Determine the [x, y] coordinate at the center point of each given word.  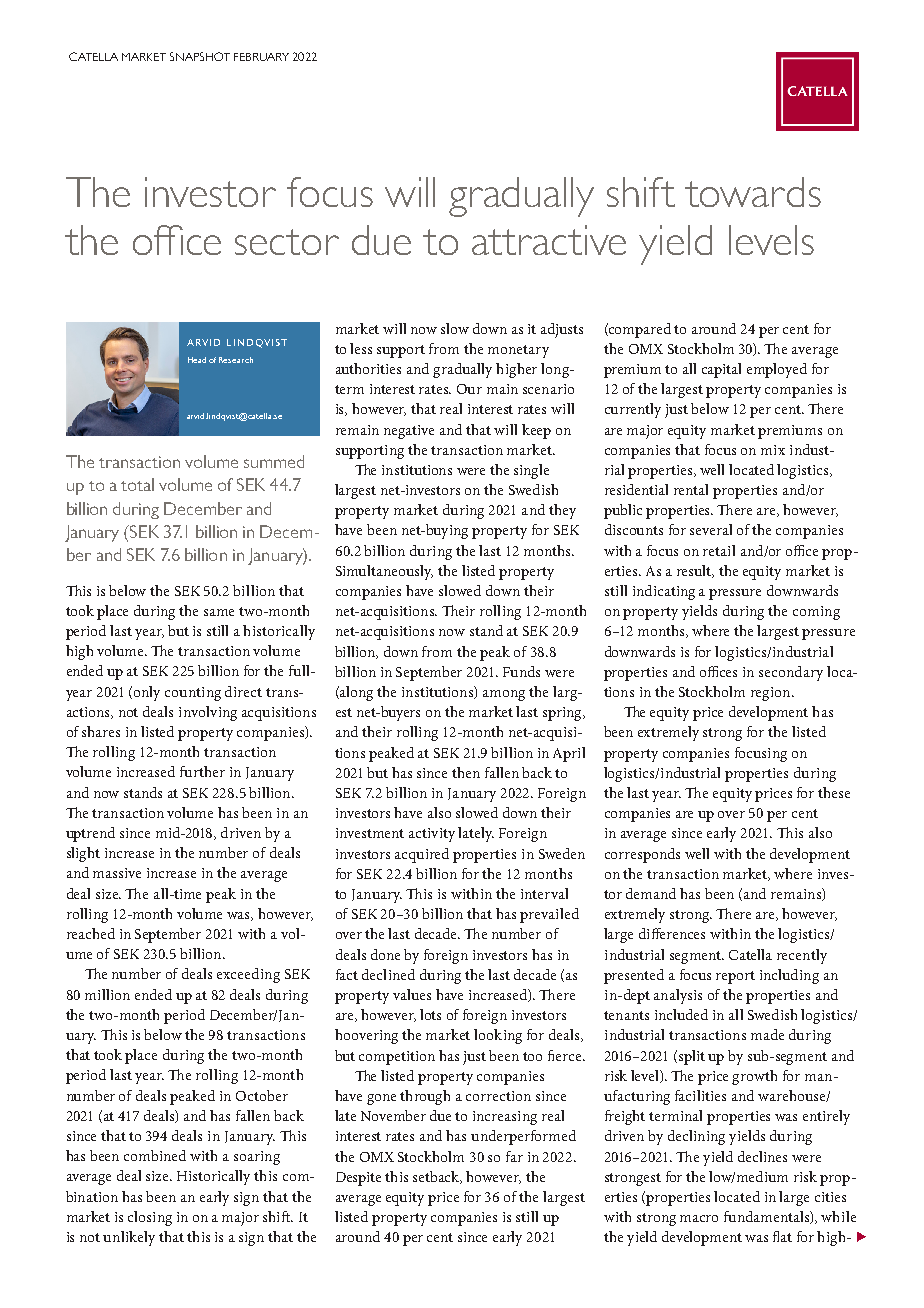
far [514, 1156]
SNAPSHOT [200, 56]
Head [197, 360]
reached [91, 933]
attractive [549, 240]
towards [753, 192]
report [735, 977]
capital [721, 370]
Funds [521, 671]
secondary [791, 673]
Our [469, 389]
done [385, 954]
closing [150, 1218]
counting [193, 694]
